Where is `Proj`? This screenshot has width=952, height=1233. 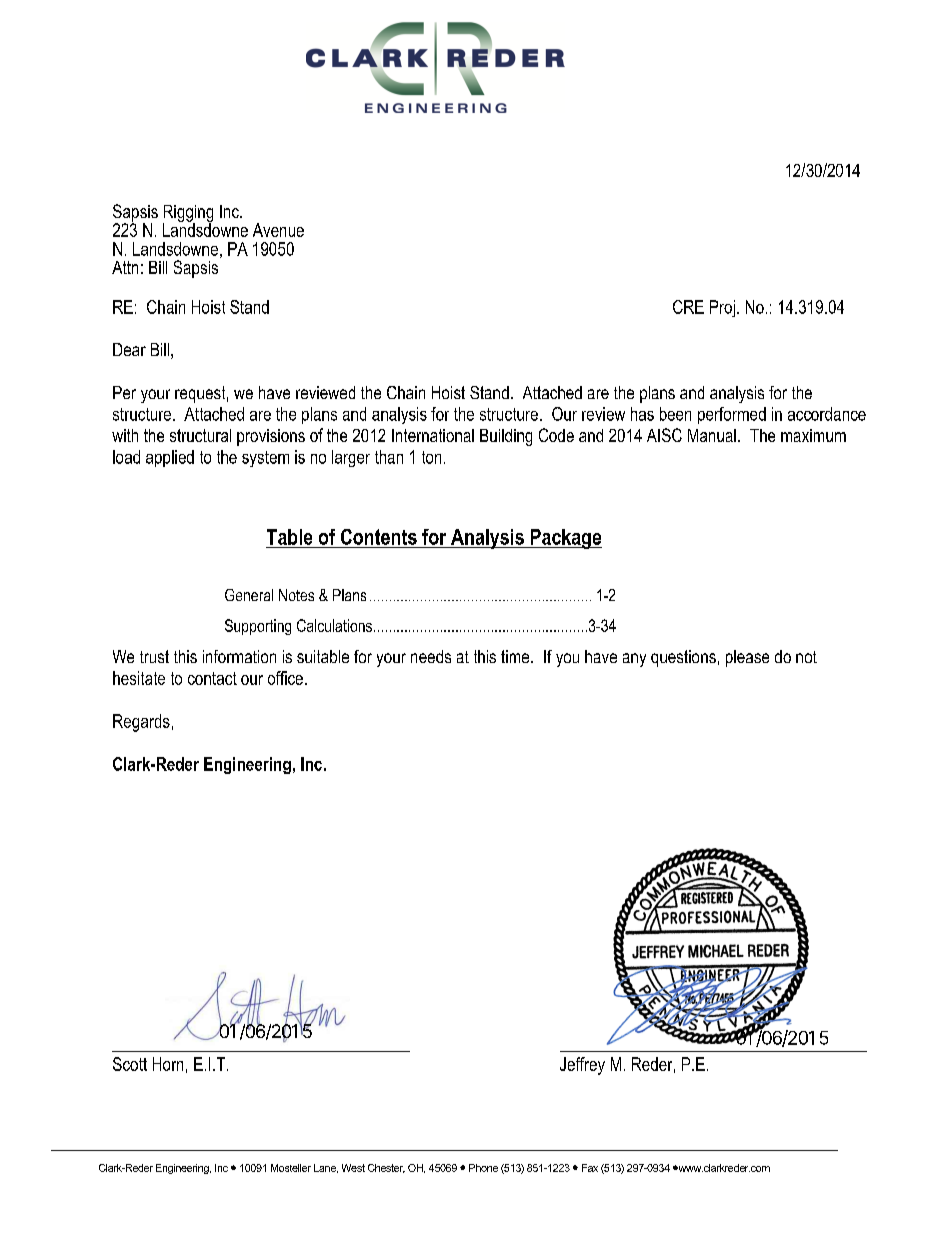
Proj is located at coordinates (722, 308).
